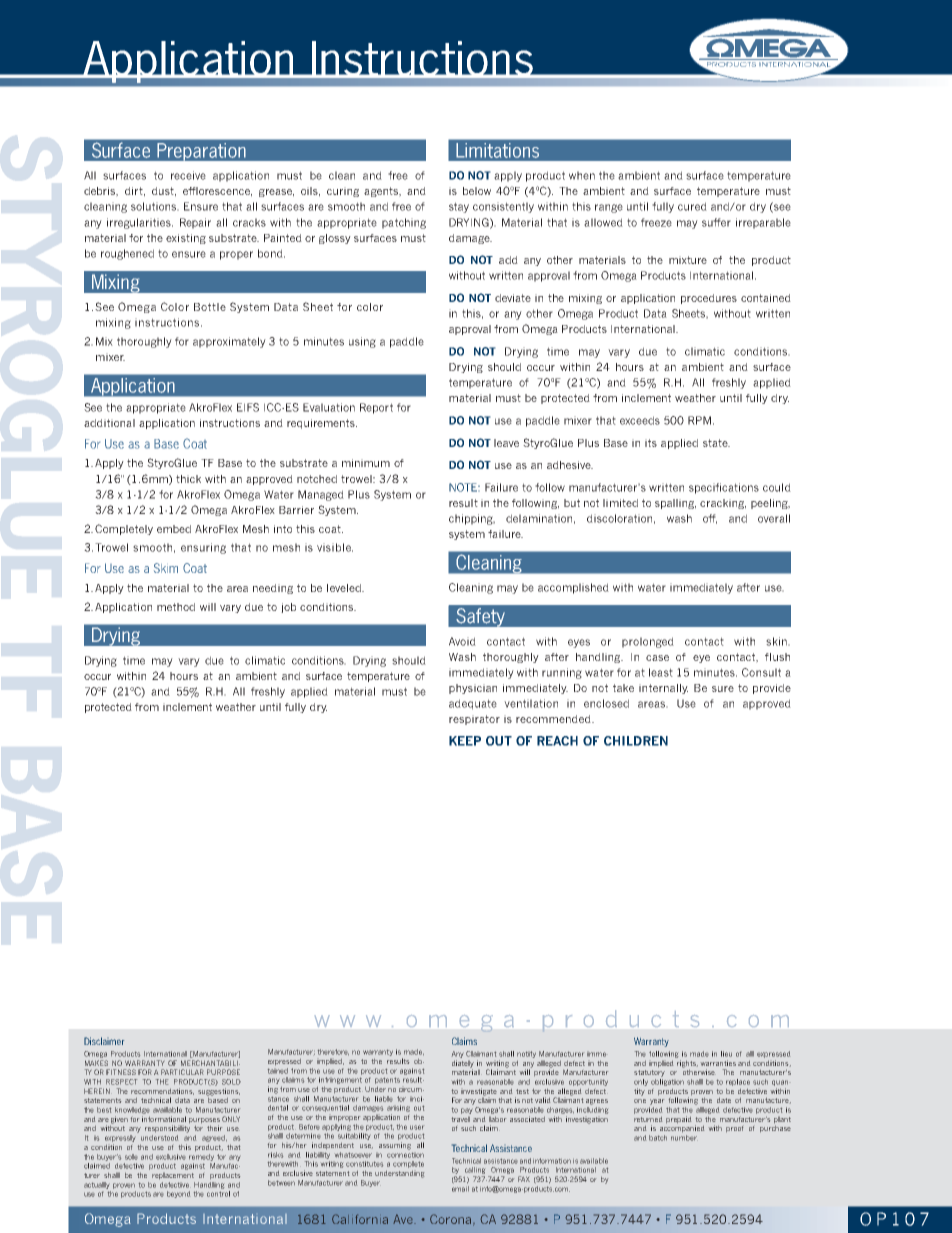 The width and height of the screenshot is (952, 1233). What do you see at coordinates (459, 207) in the screenshot?
I see `stay` at bounding box center [459, 207].
